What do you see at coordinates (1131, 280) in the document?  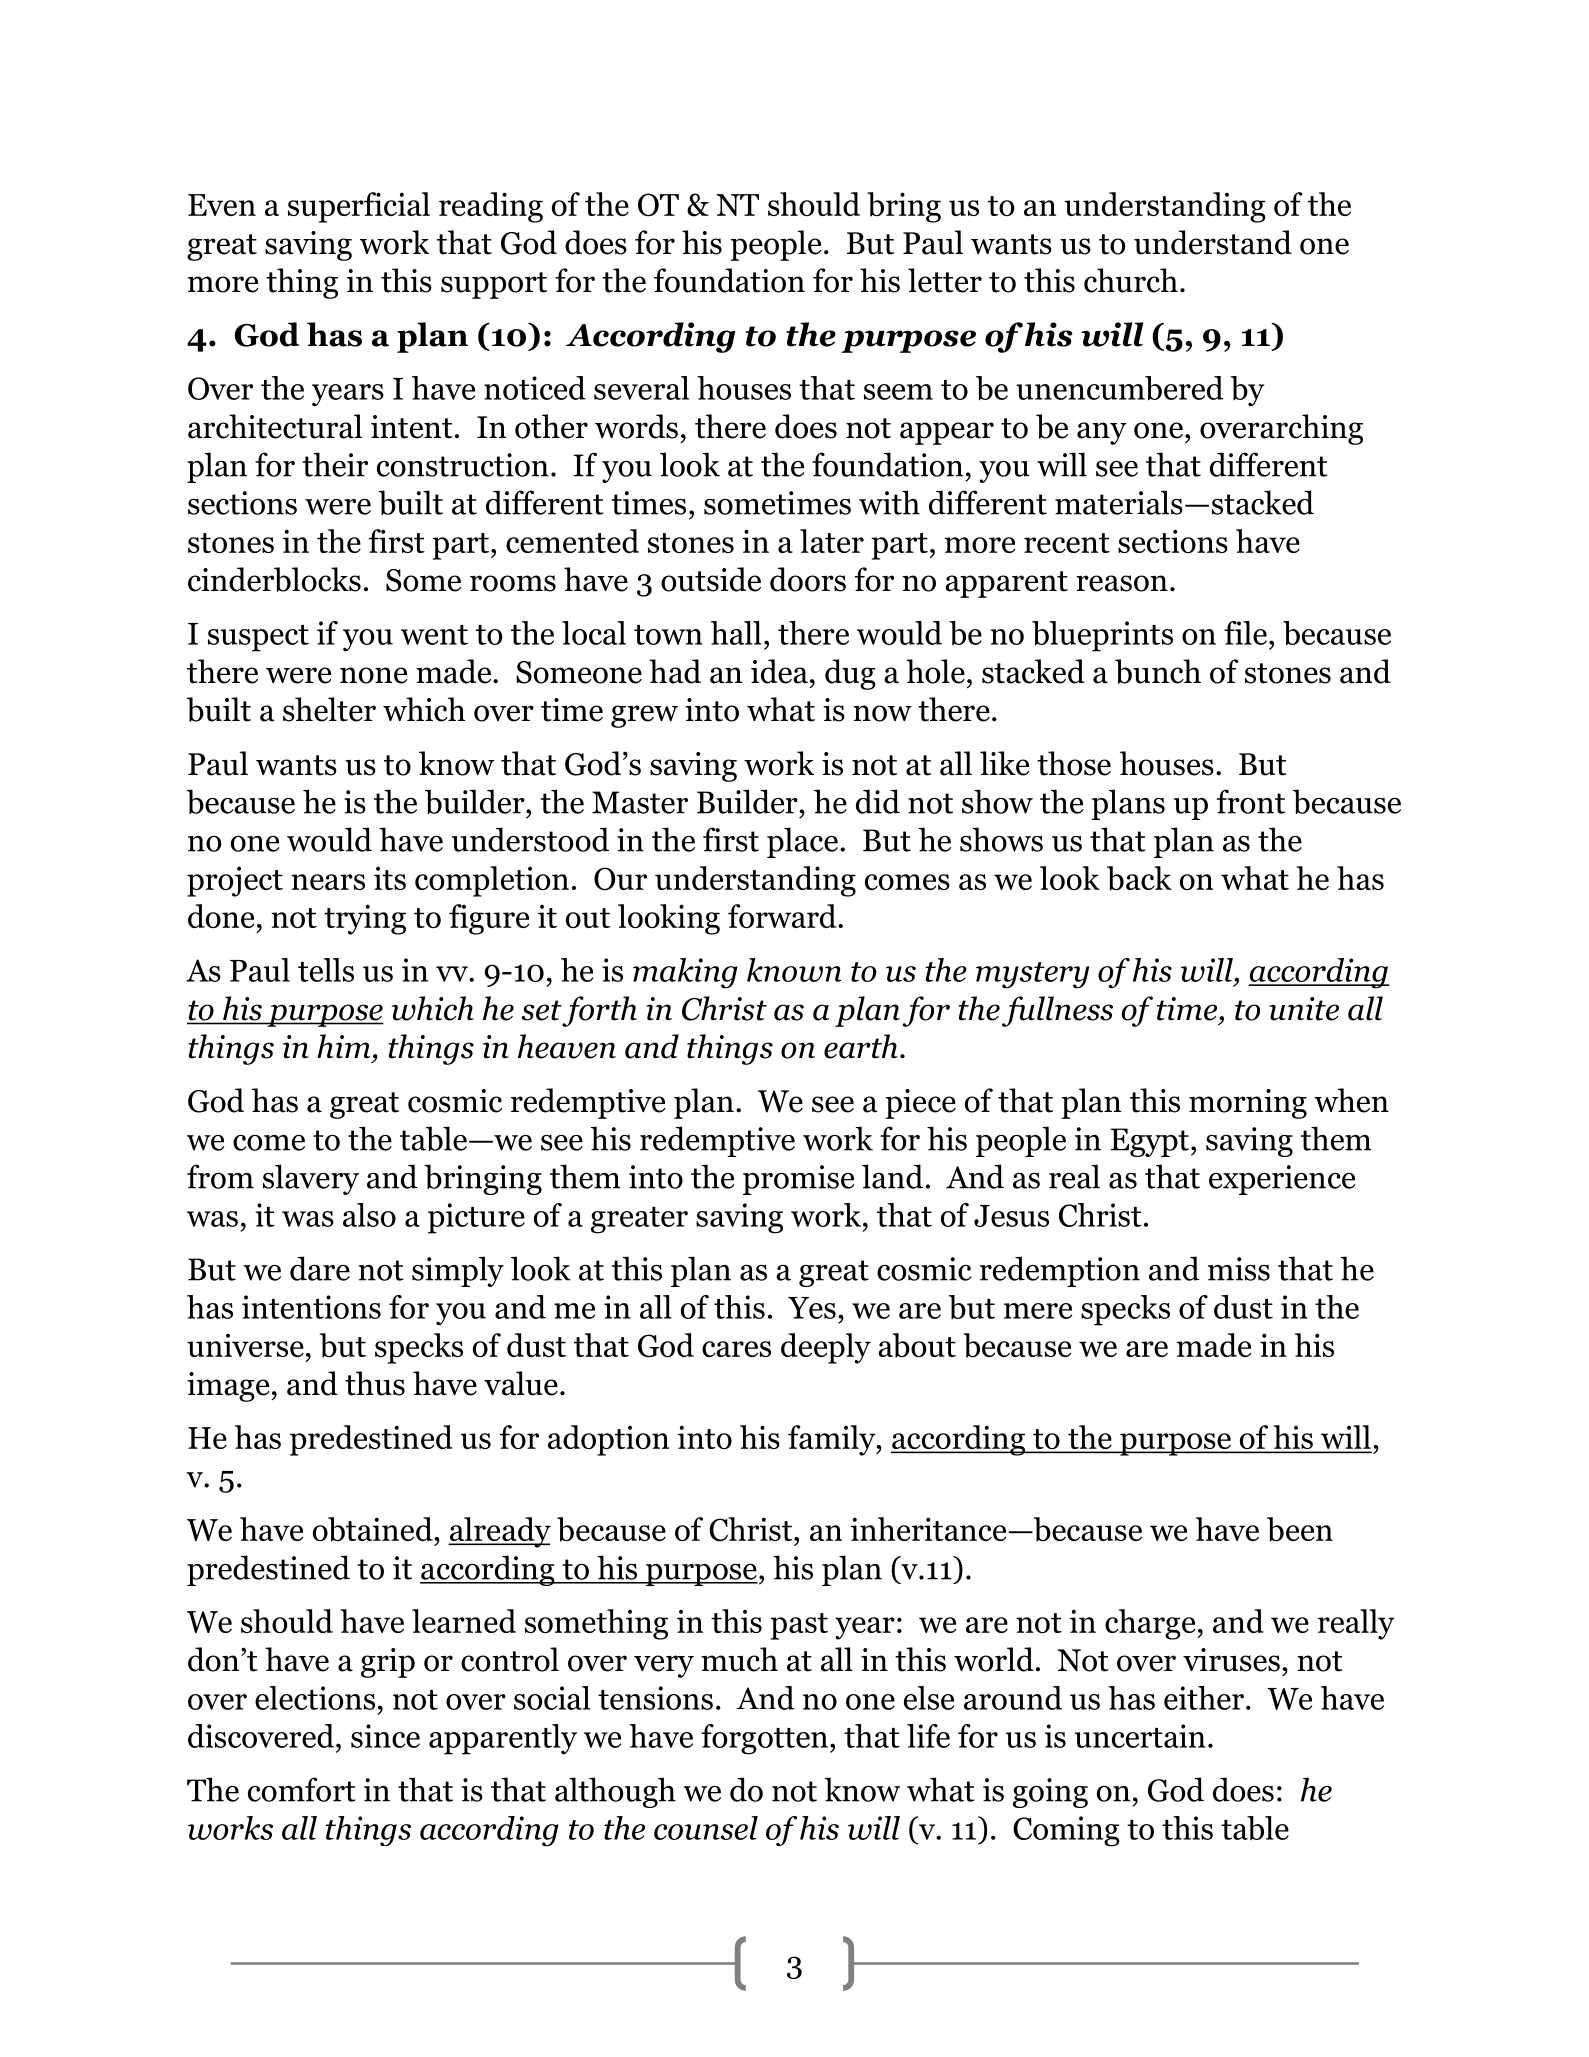 I see `church` at bounding box center [1131, 280].
